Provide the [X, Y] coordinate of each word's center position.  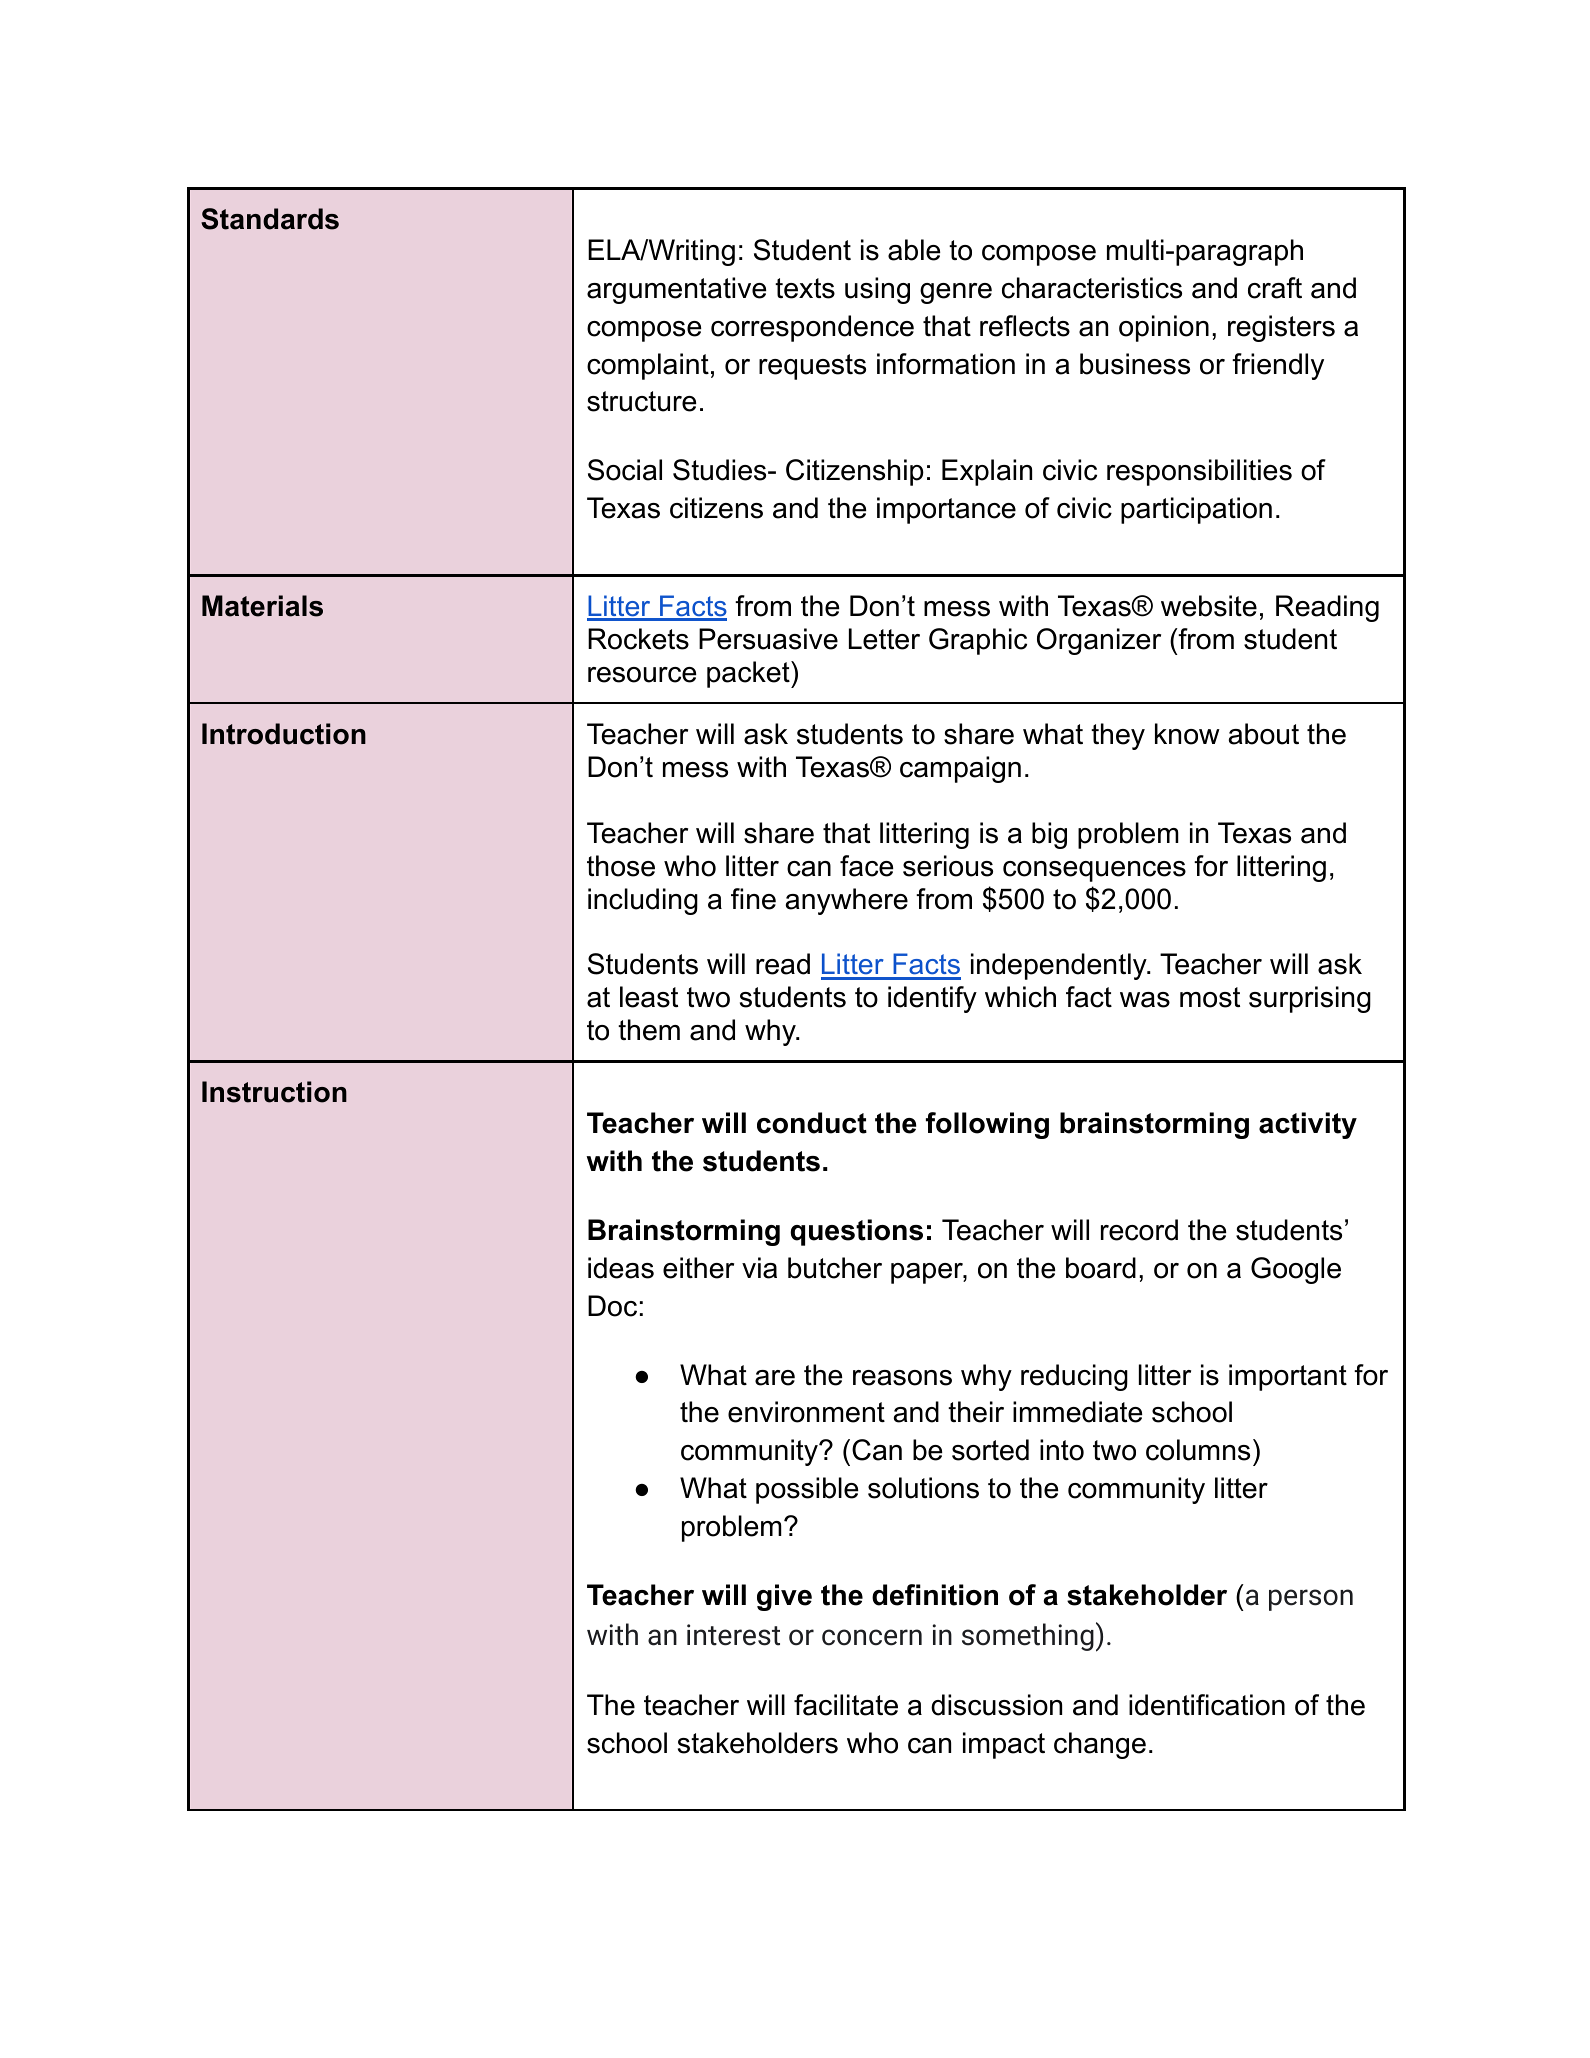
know [1187, 734]
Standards [270, 219]
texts [805, 288]
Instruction [274, 1092]
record [1139, 1230]
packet [749, 674]
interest [733, 1635]
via [759, 1268]
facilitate [846, 1705]
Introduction [284, 734]
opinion [1164, 328]
